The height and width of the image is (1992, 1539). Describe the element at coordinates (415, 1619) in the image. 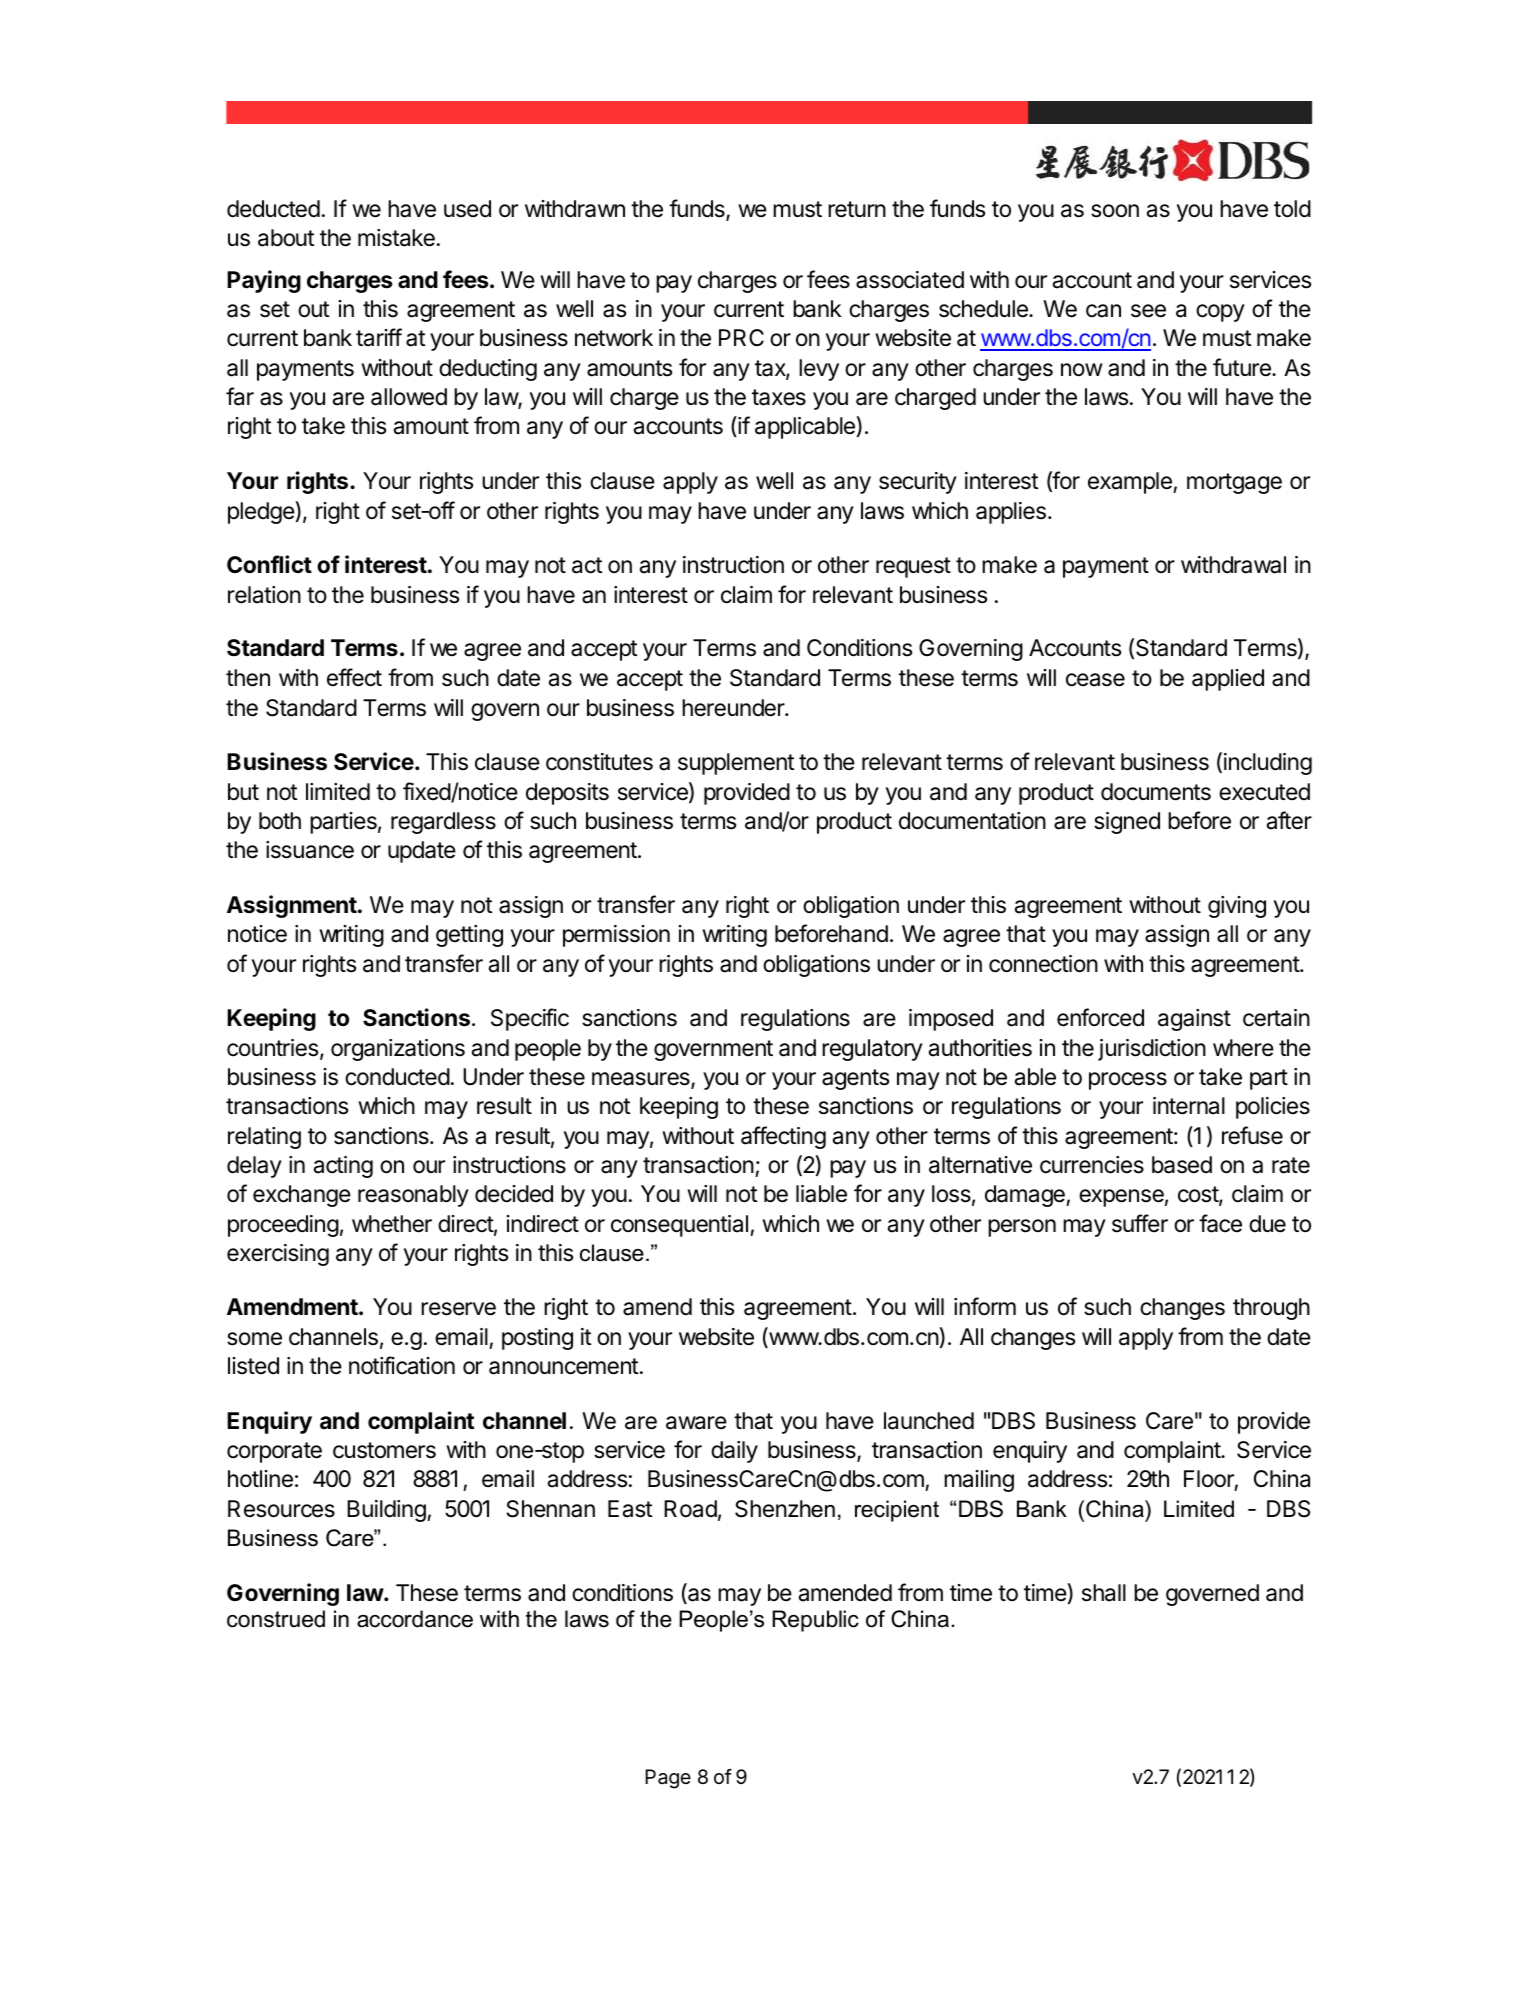

I see `accordance` at that location.
